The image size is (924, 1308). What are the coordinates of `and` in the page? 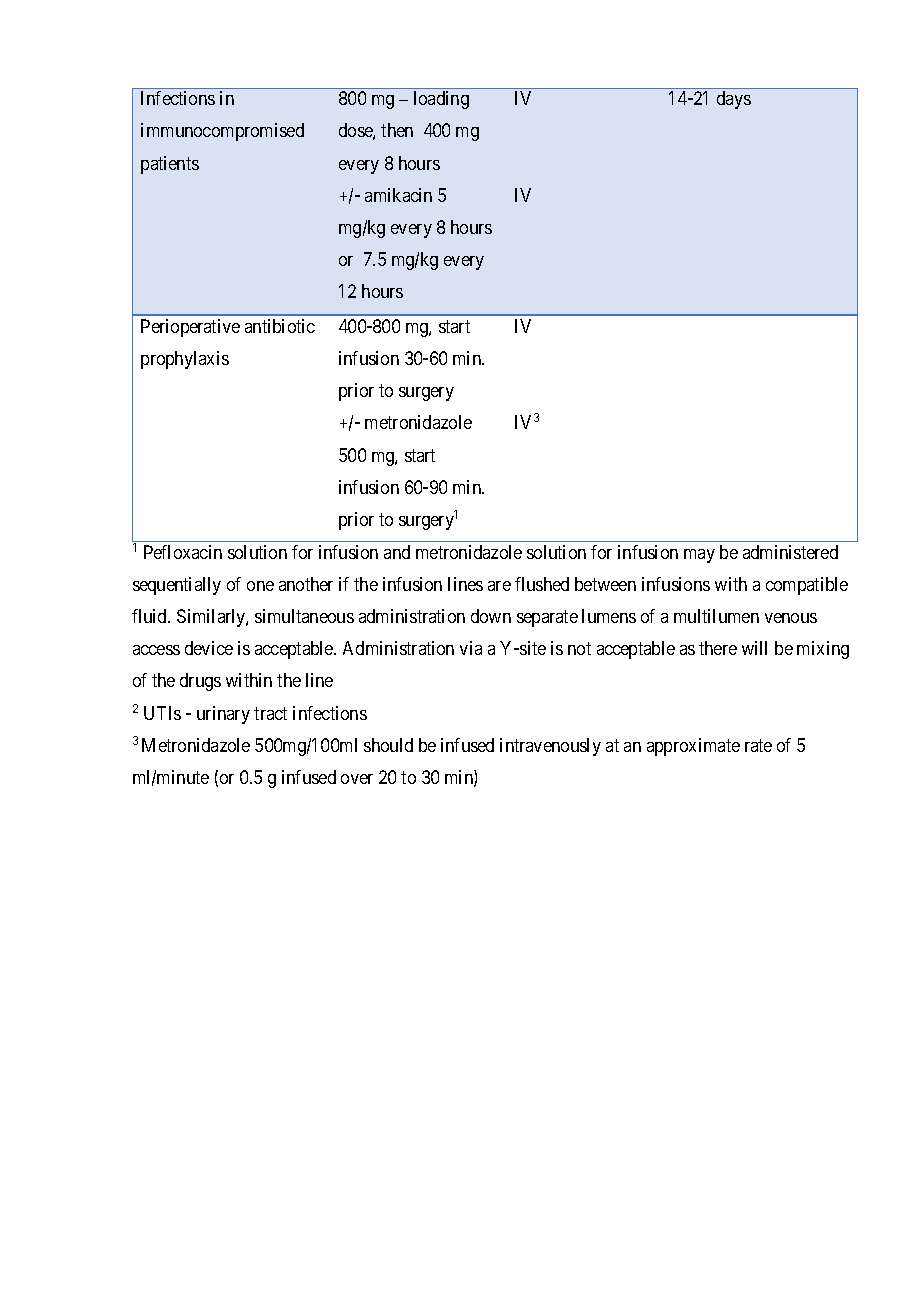 It's located at (397, 552).
